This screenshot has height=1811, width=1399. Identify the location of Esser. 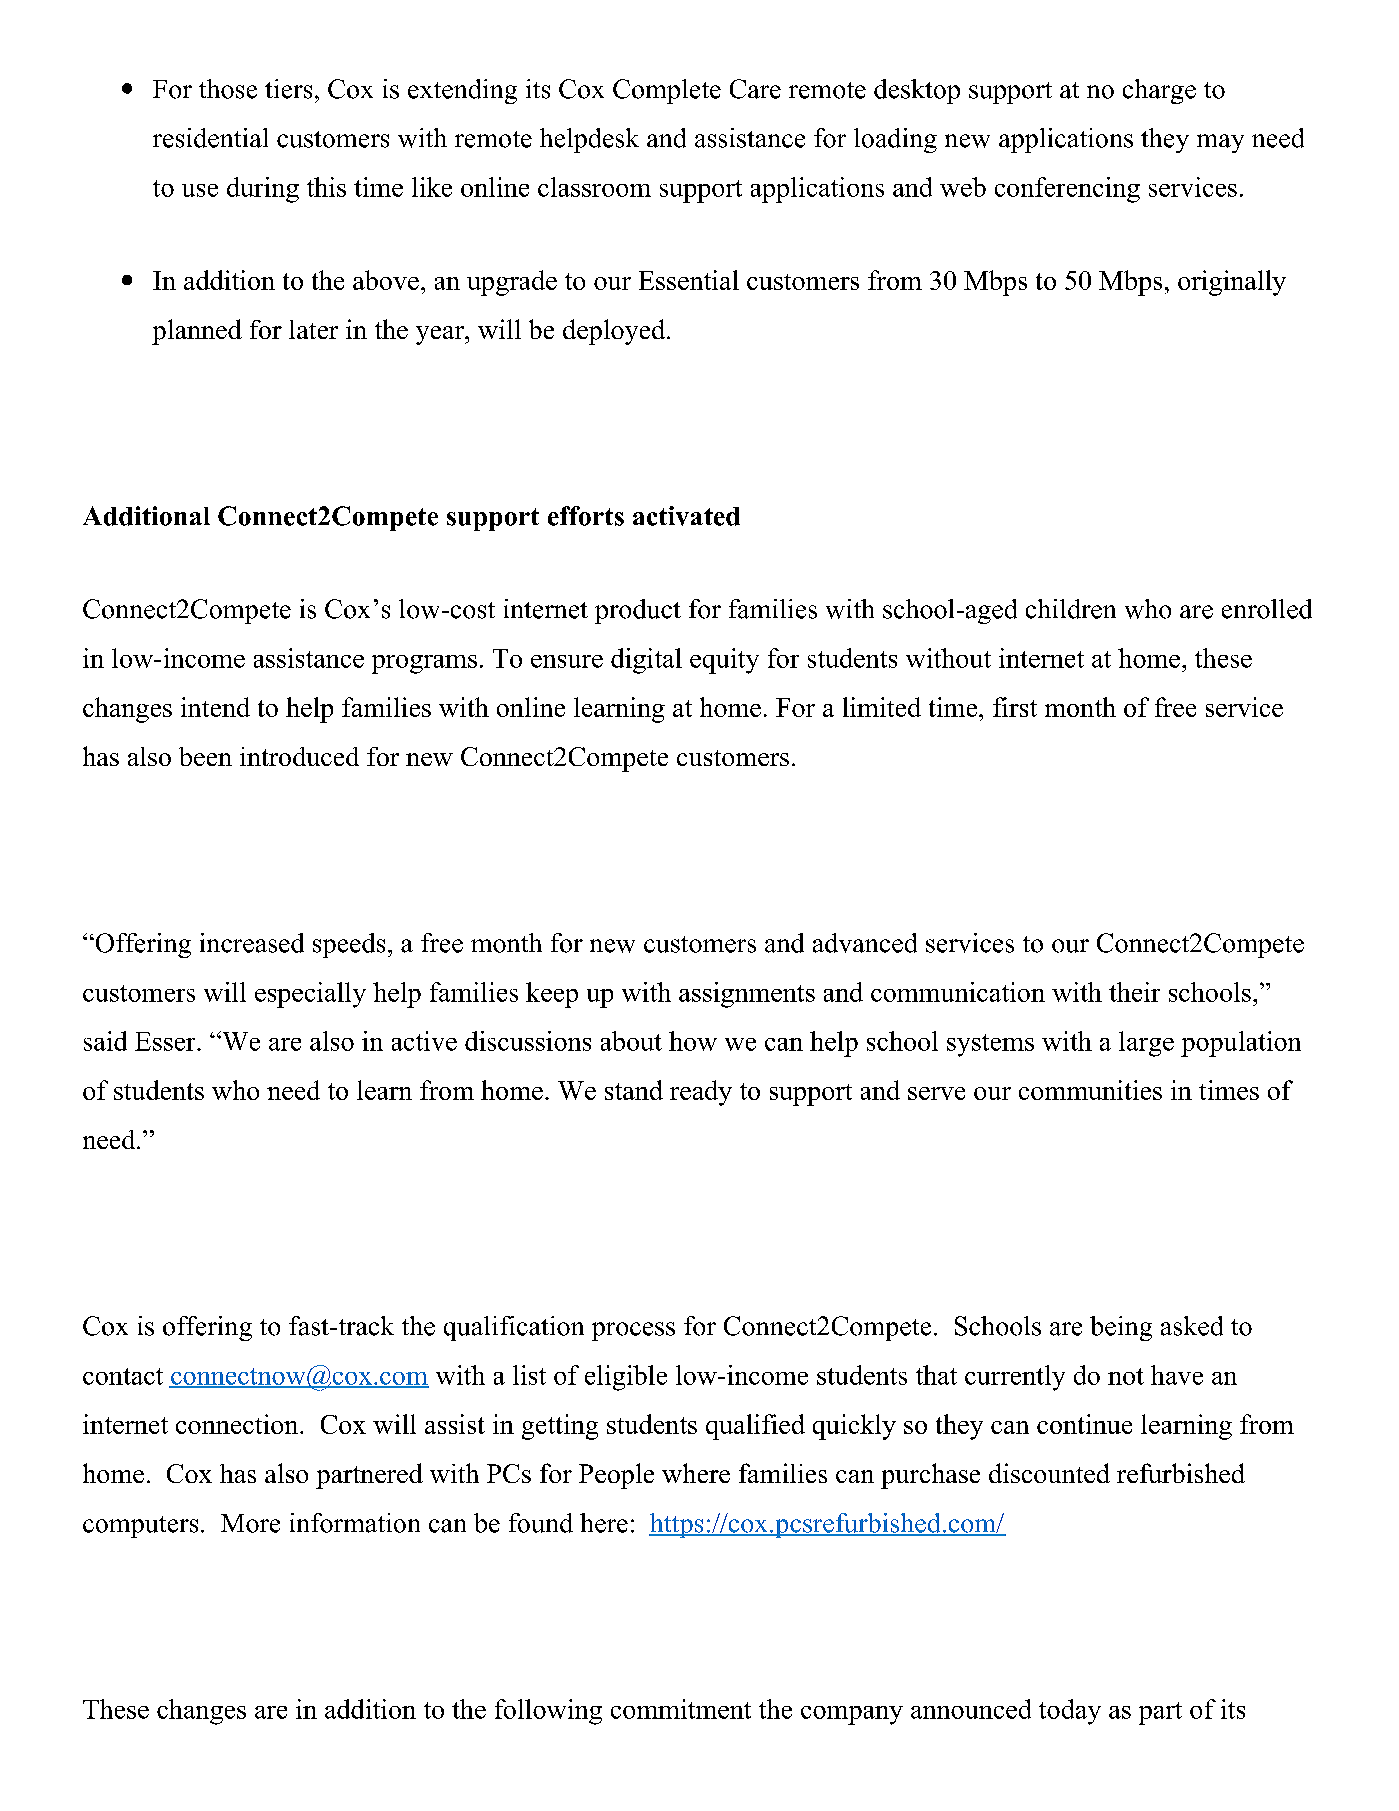
(166, 1041).
